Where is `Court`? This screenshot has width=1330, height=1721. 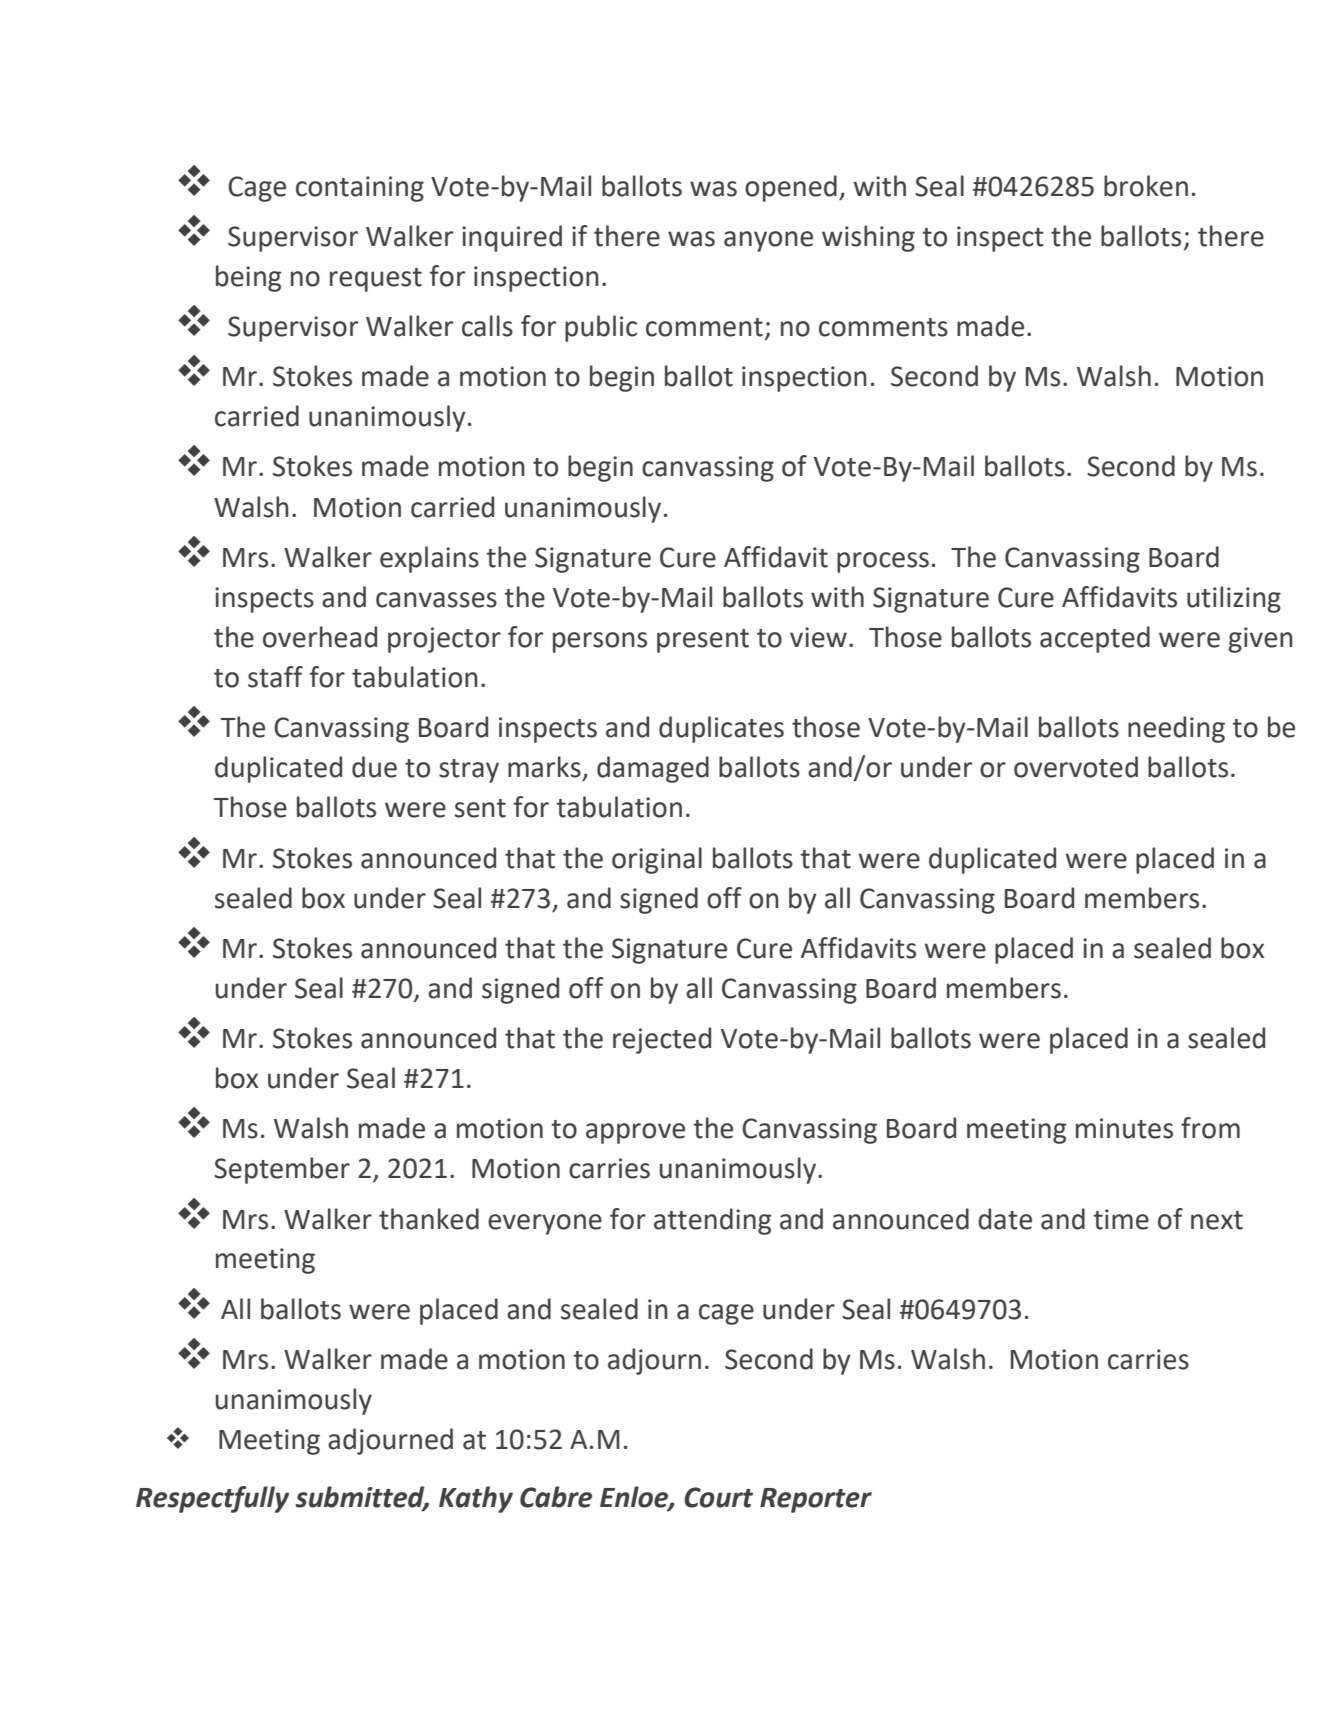
Court is located at coordinates (718, 1497).
